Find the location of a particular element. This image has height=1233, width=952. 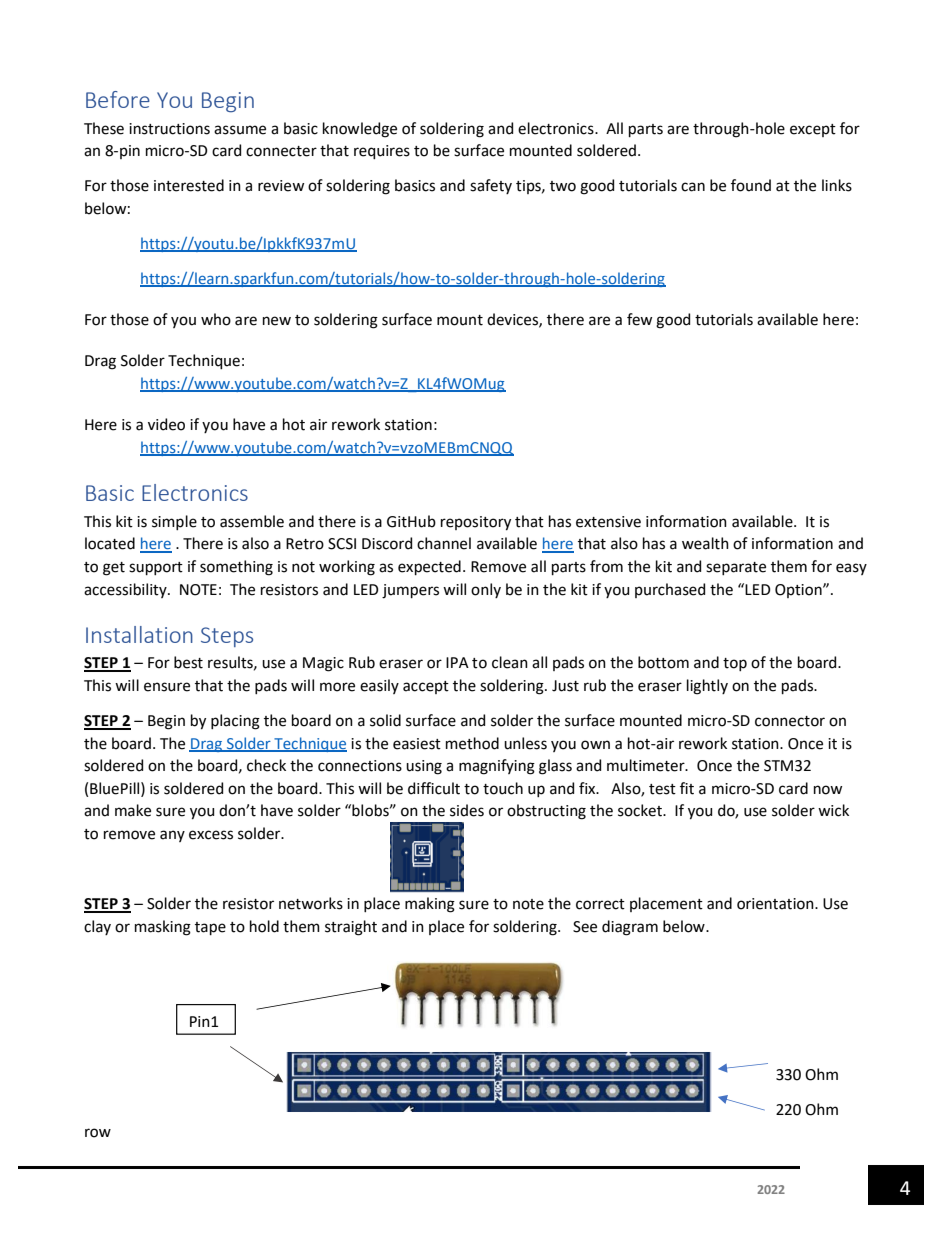

See is located at coordinates (585, 927).
